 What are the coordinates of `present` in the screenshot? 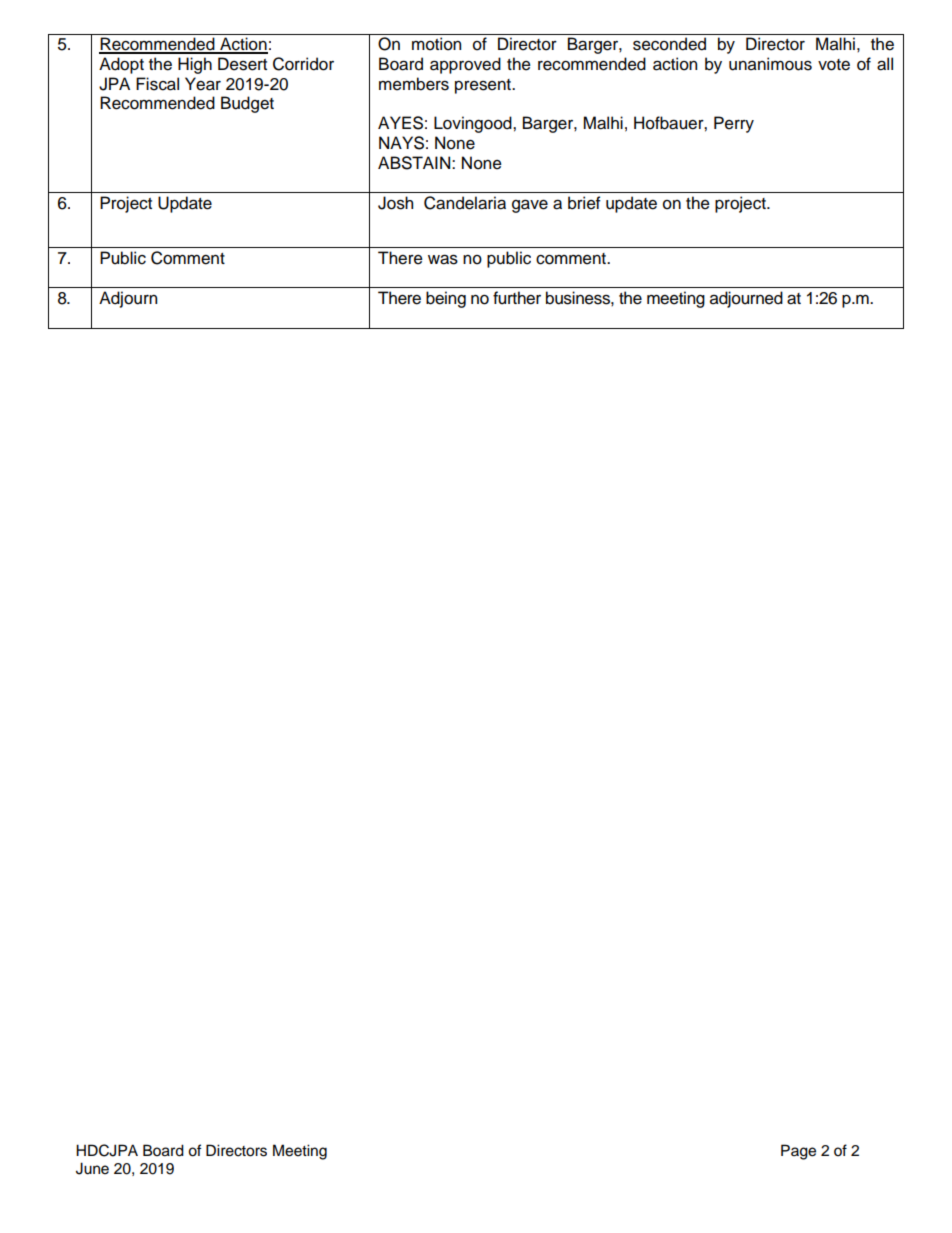 It's located at (484, 86).
